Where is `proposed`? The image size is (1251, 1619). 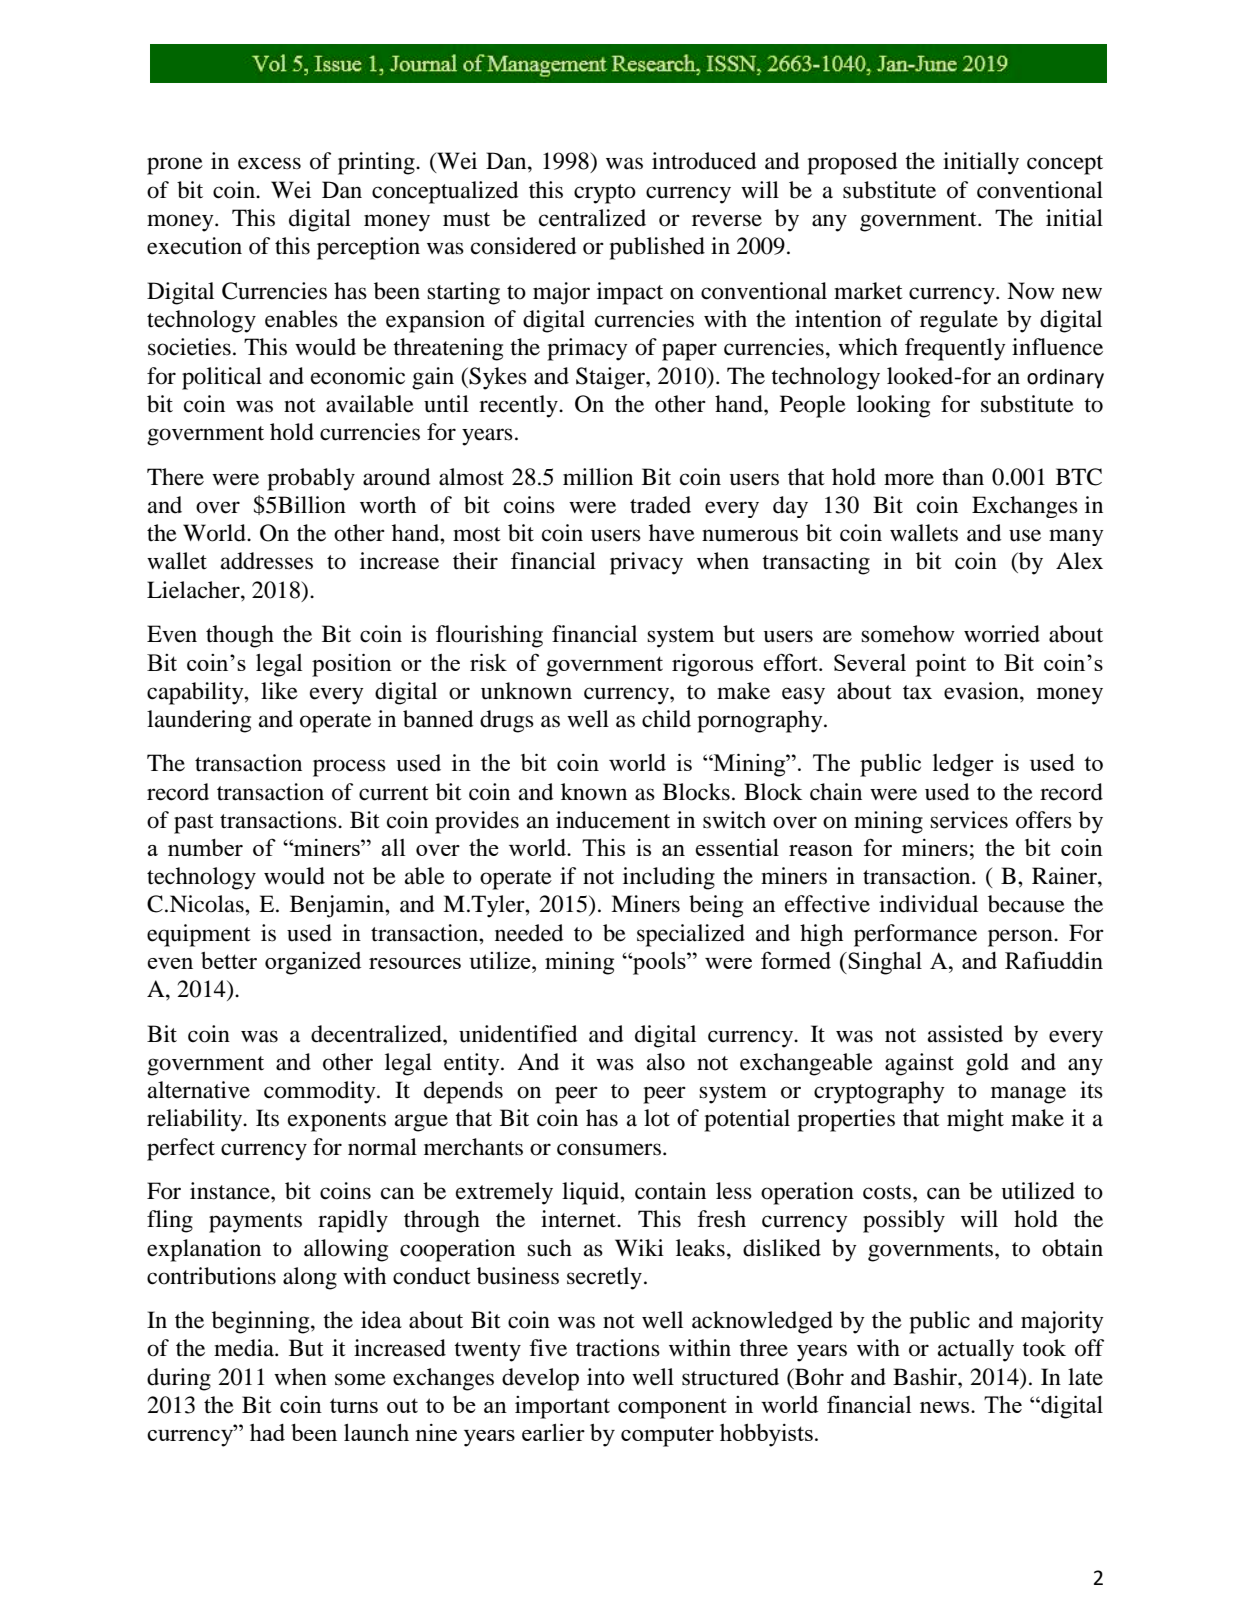 proposed is located at coordinates (852, 163).
